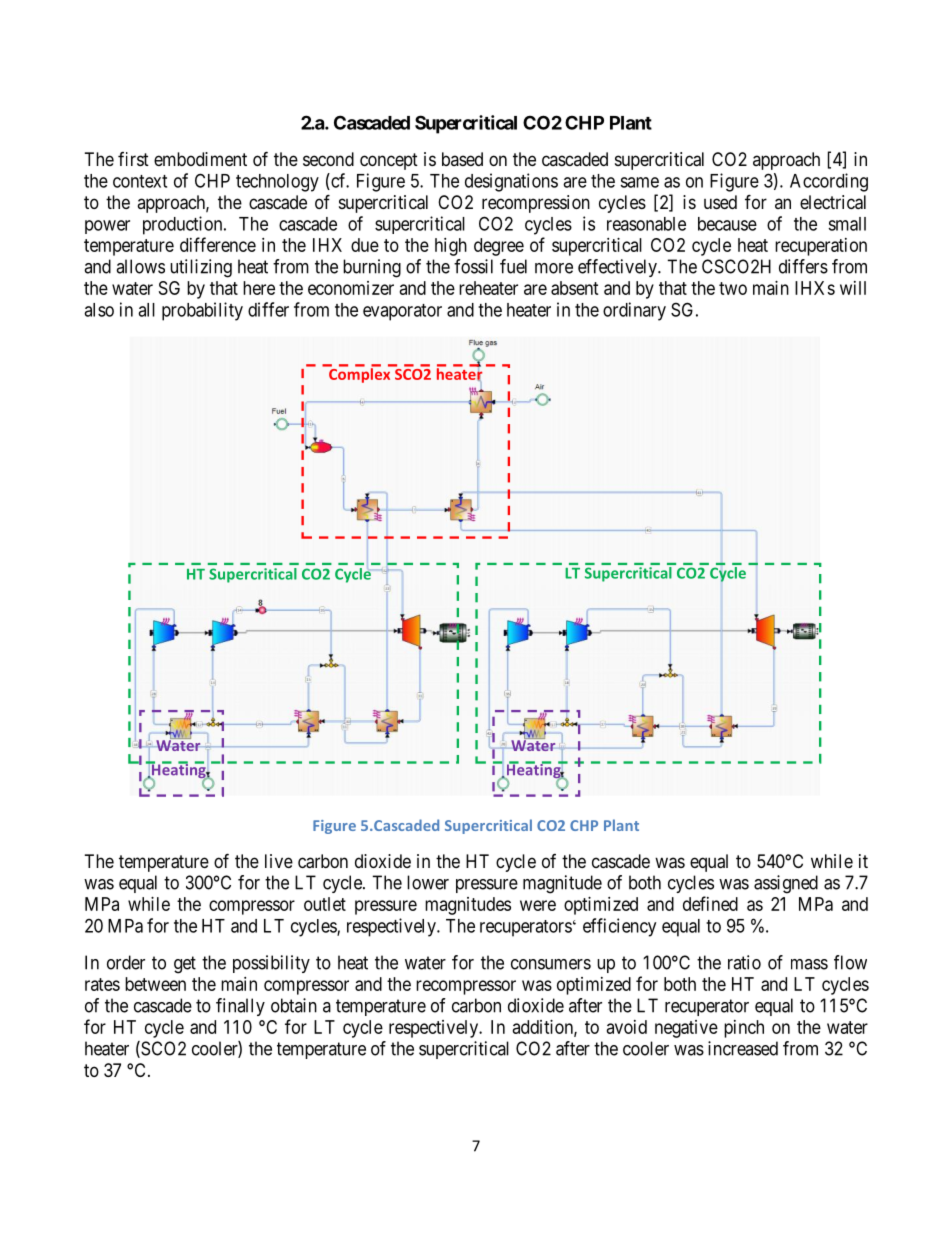 This screenshot has height=1233, width=952. What do you see at coordinates (786, 884) in the screenshot?
I see `assigned` at bounding box center [786, 884].
